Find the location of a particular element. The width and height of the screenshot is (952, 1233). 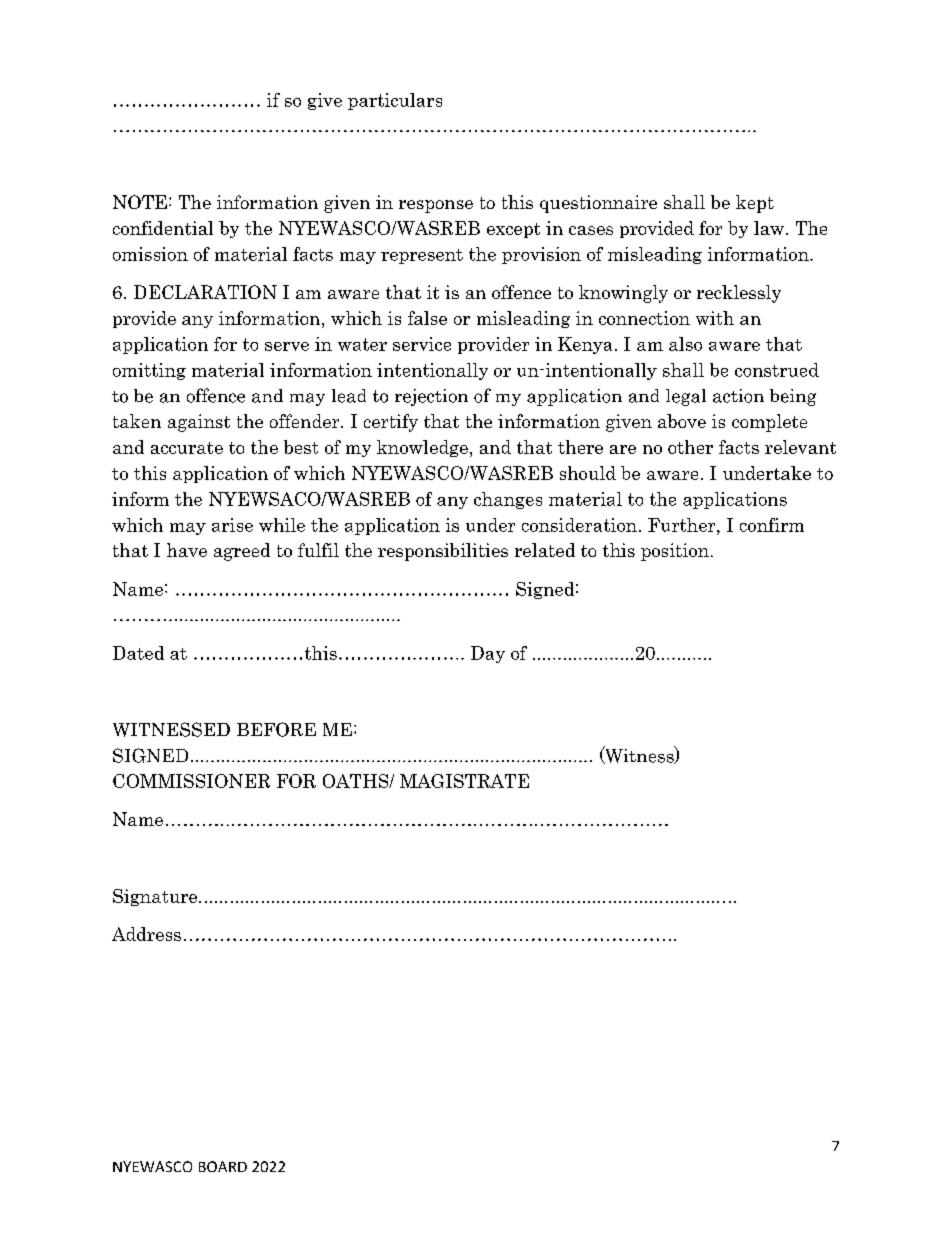

position is located at coordinates (675, 552).
